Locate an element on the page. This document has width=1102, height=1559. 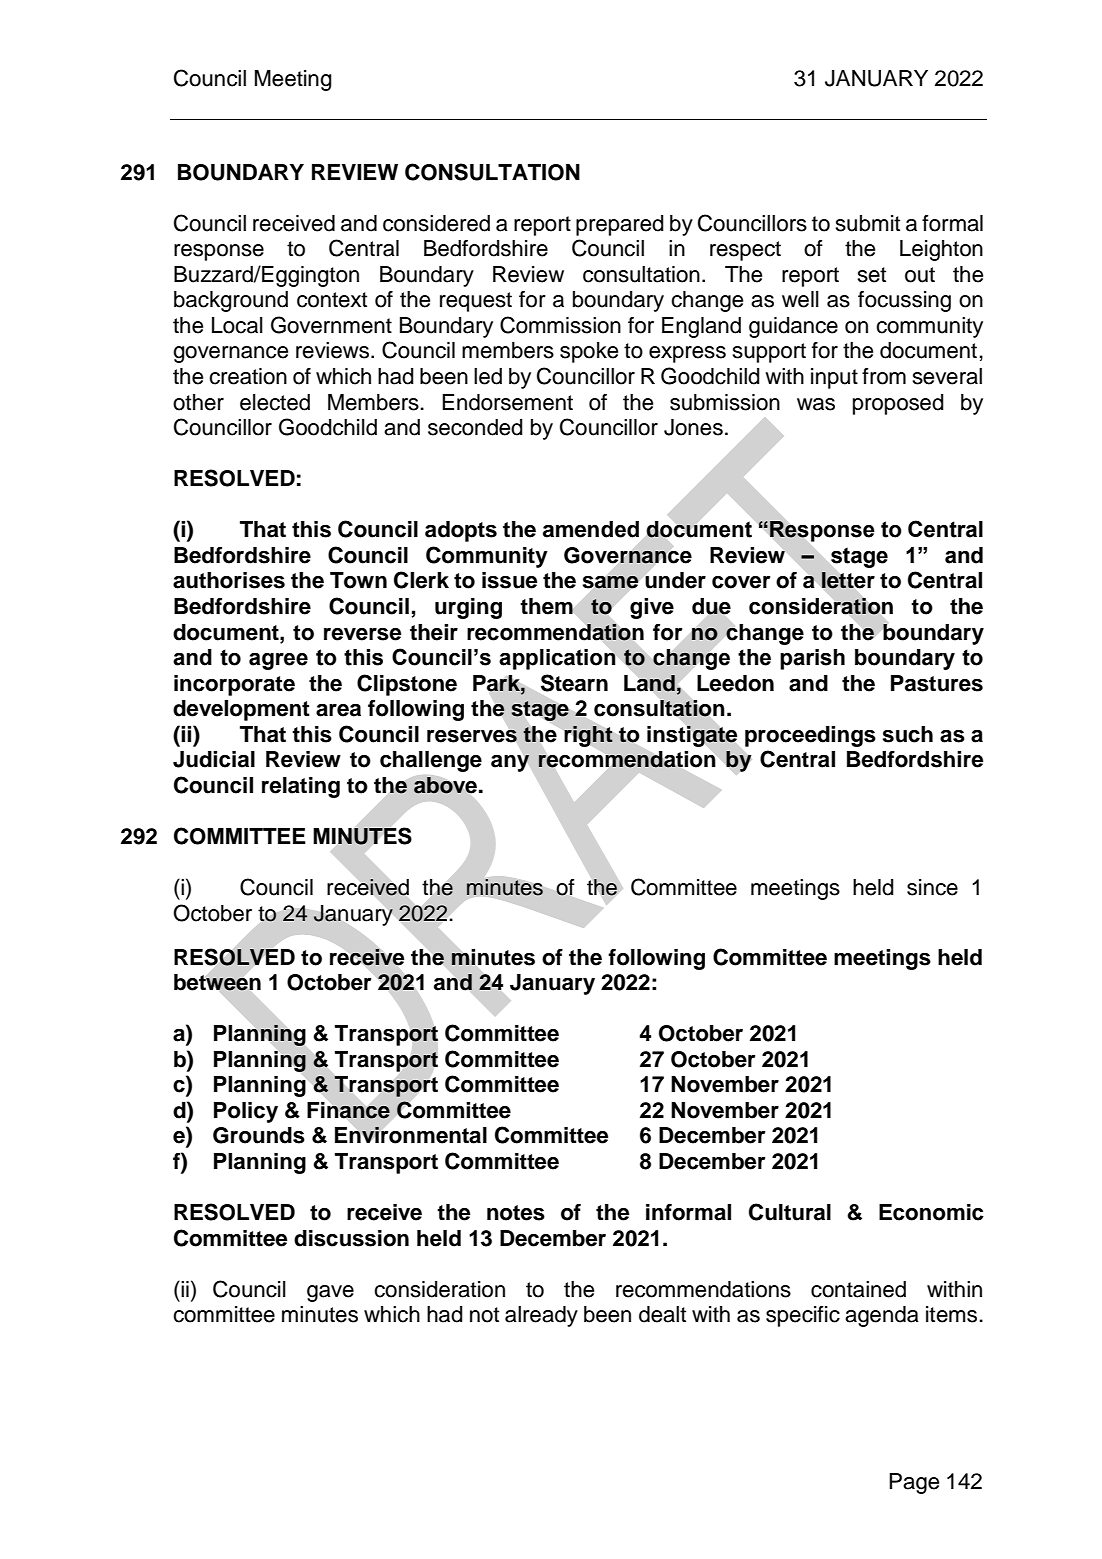
context is located at coordinates (332, 300).
